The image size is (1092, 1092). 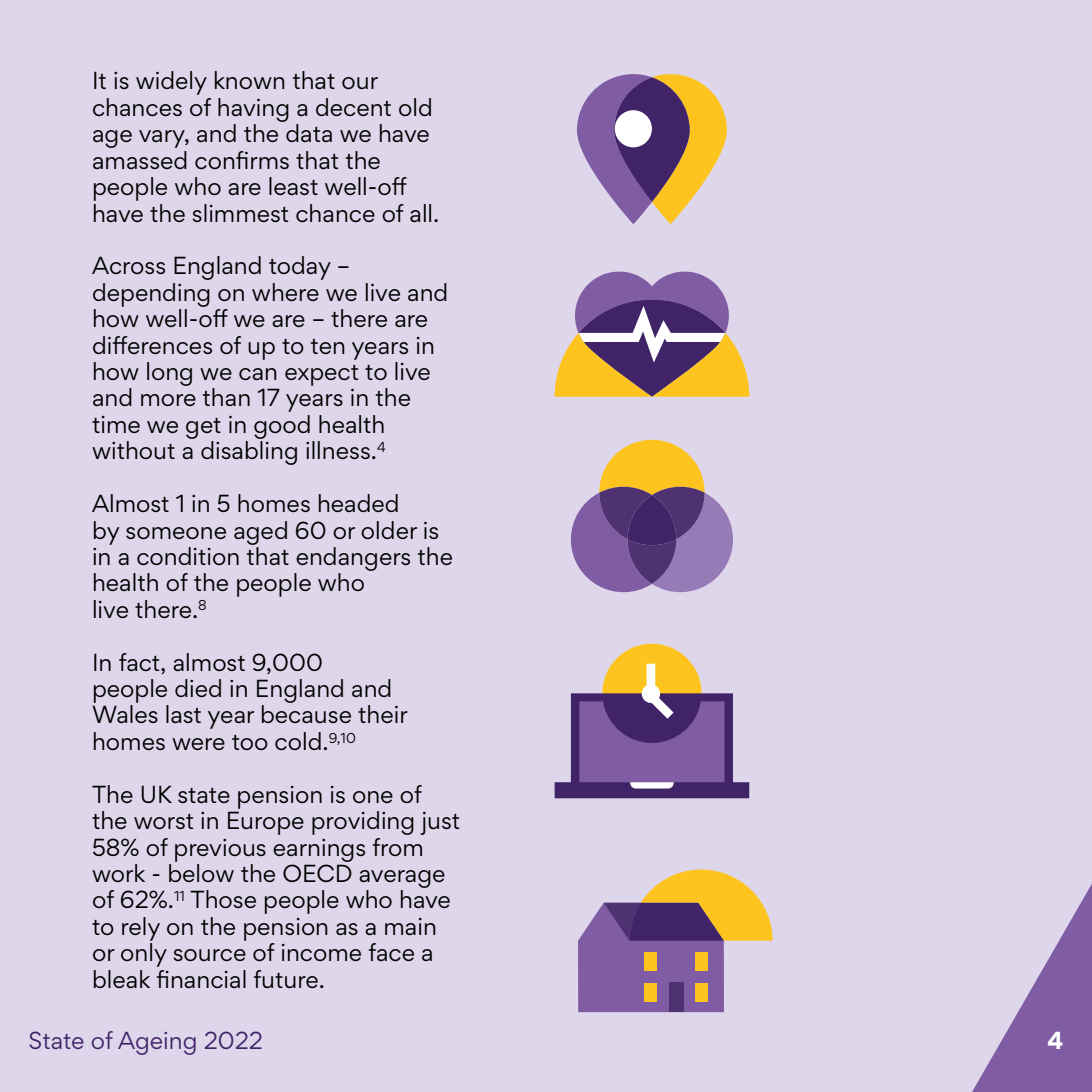 I want to click on widely, so click(x=171, y=83).
